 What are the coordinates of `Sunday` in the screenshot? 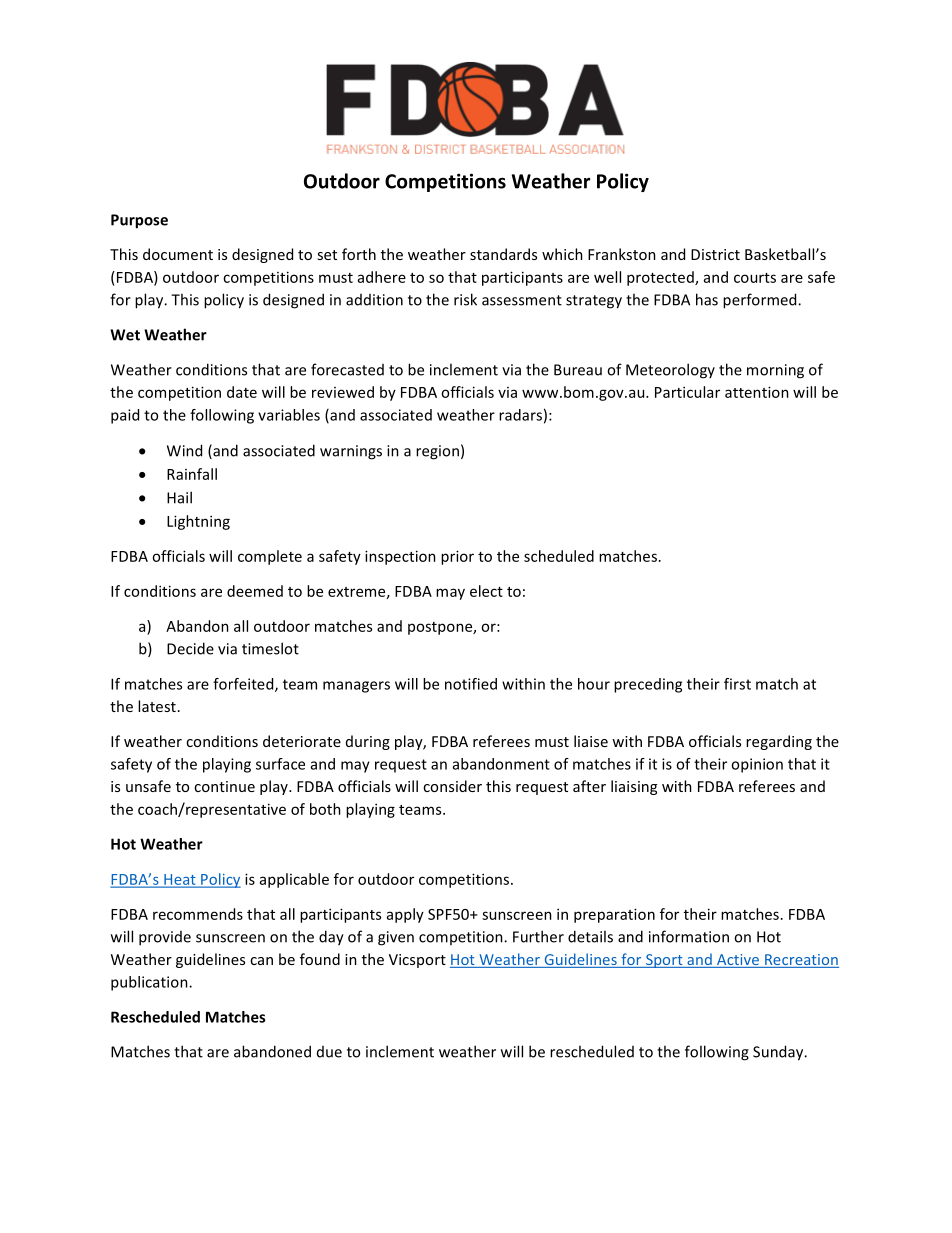 It's located at (779, 1053).
